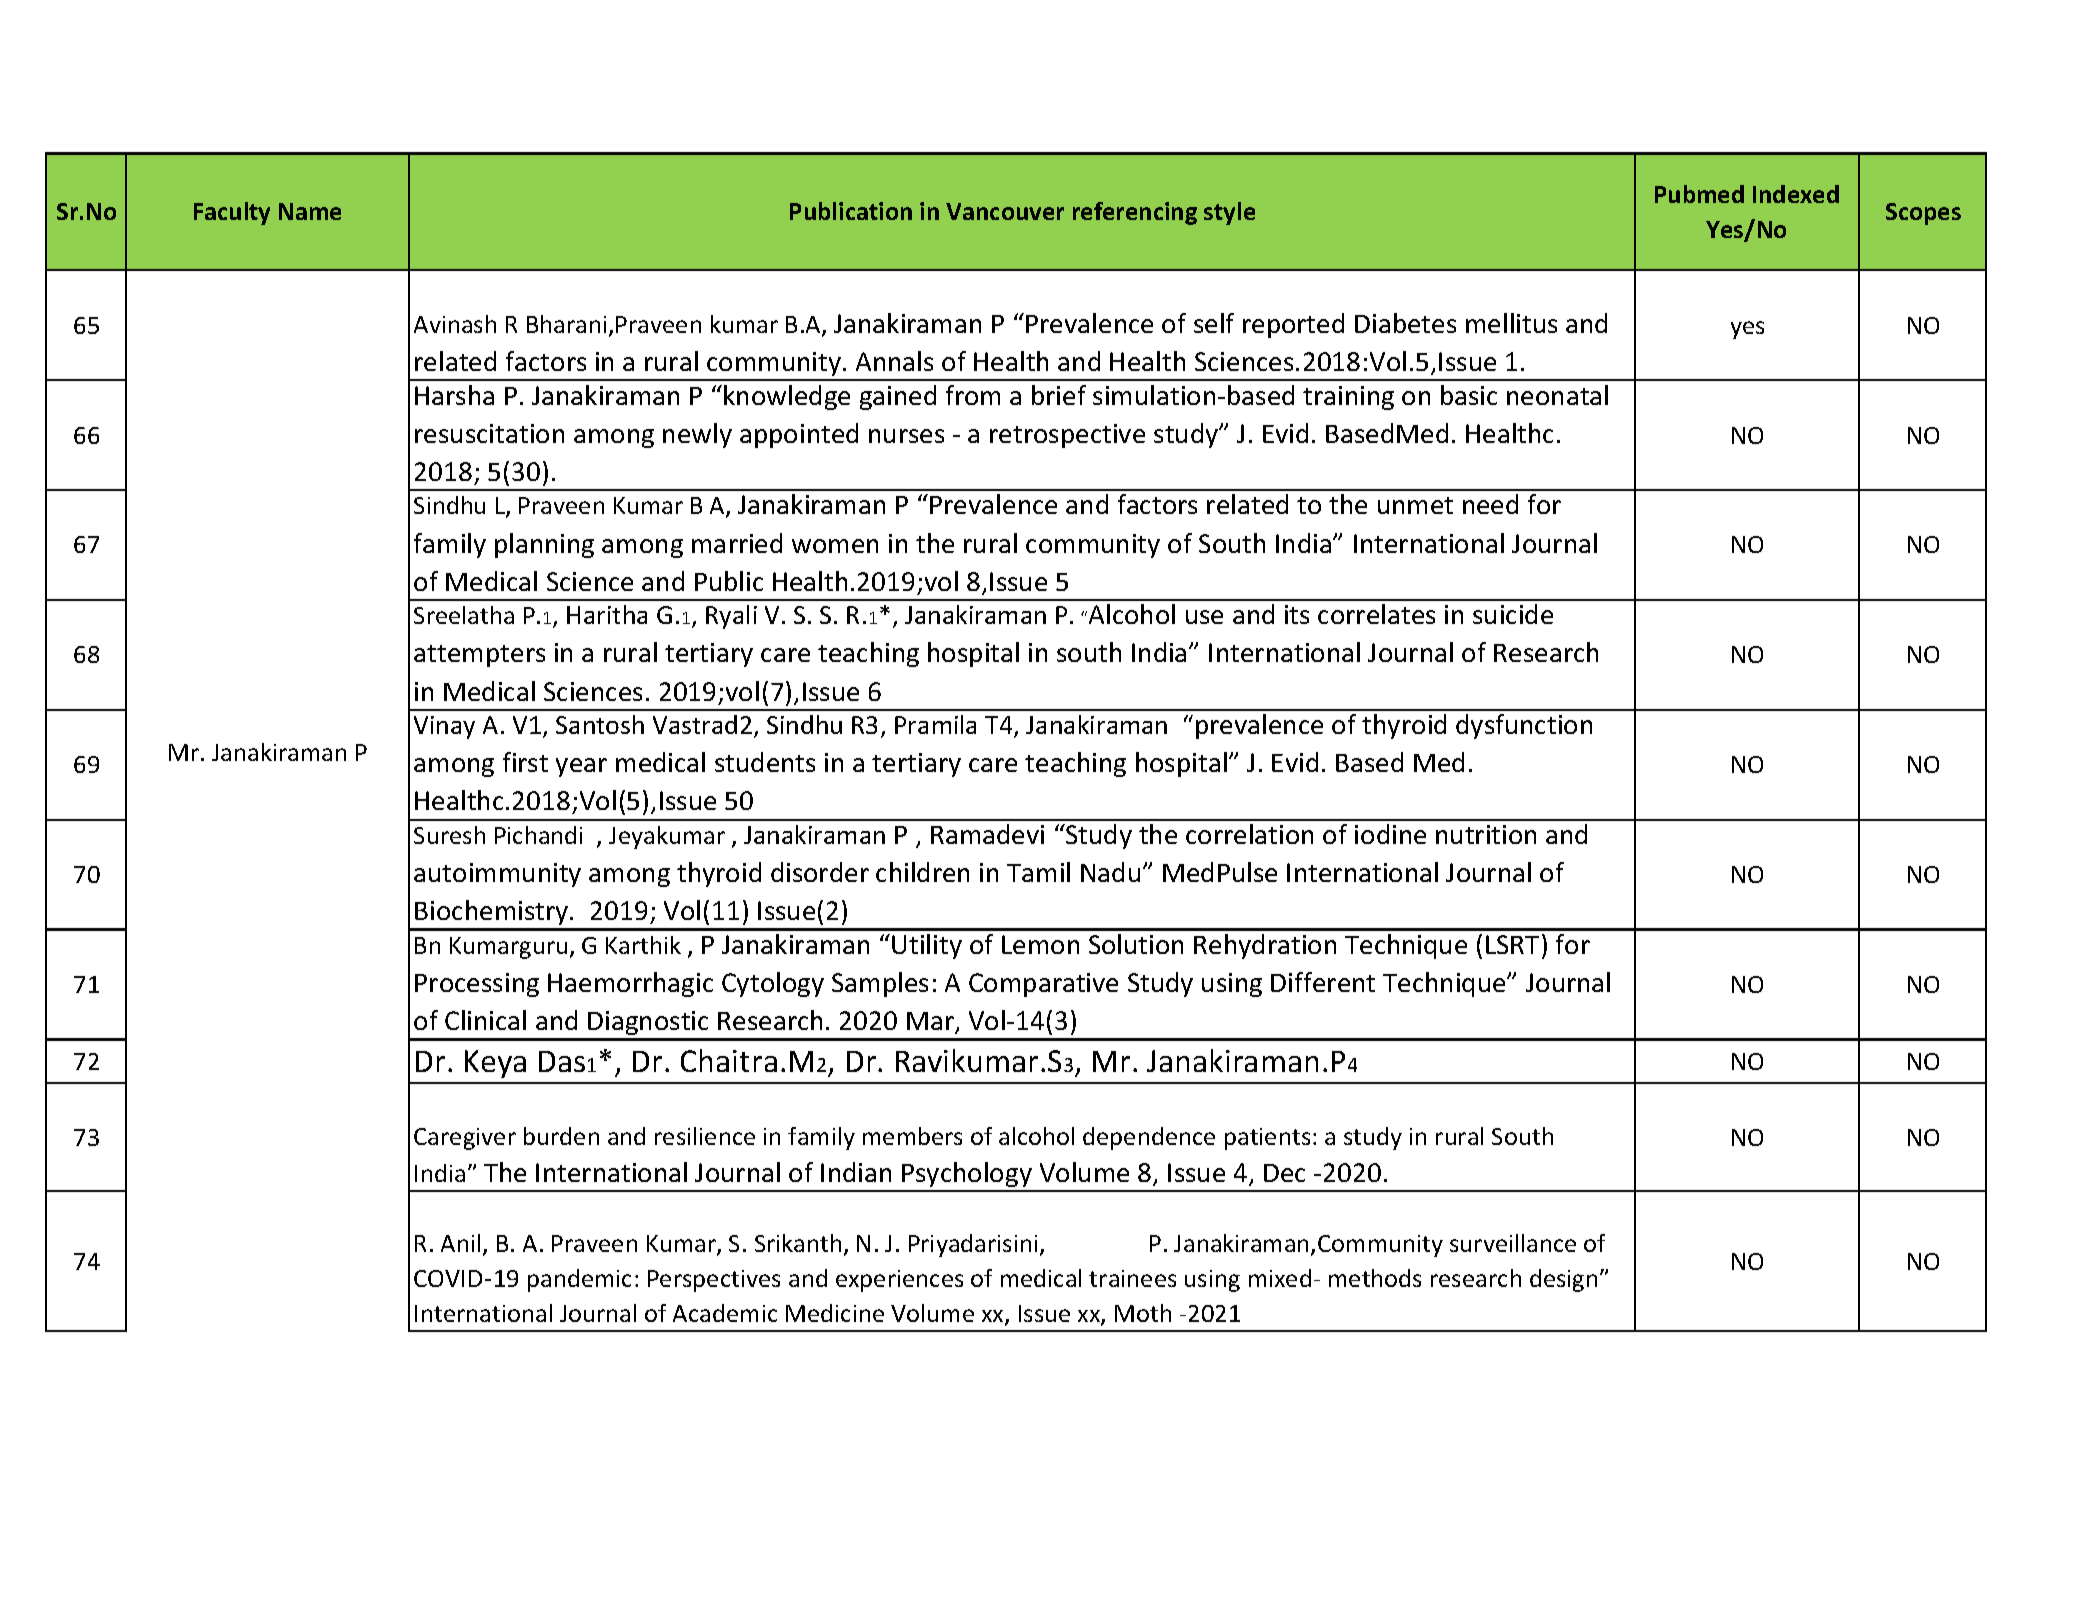  Describe the element at coordinates (1249, 834) in the document. I see `correlation` at that location.
